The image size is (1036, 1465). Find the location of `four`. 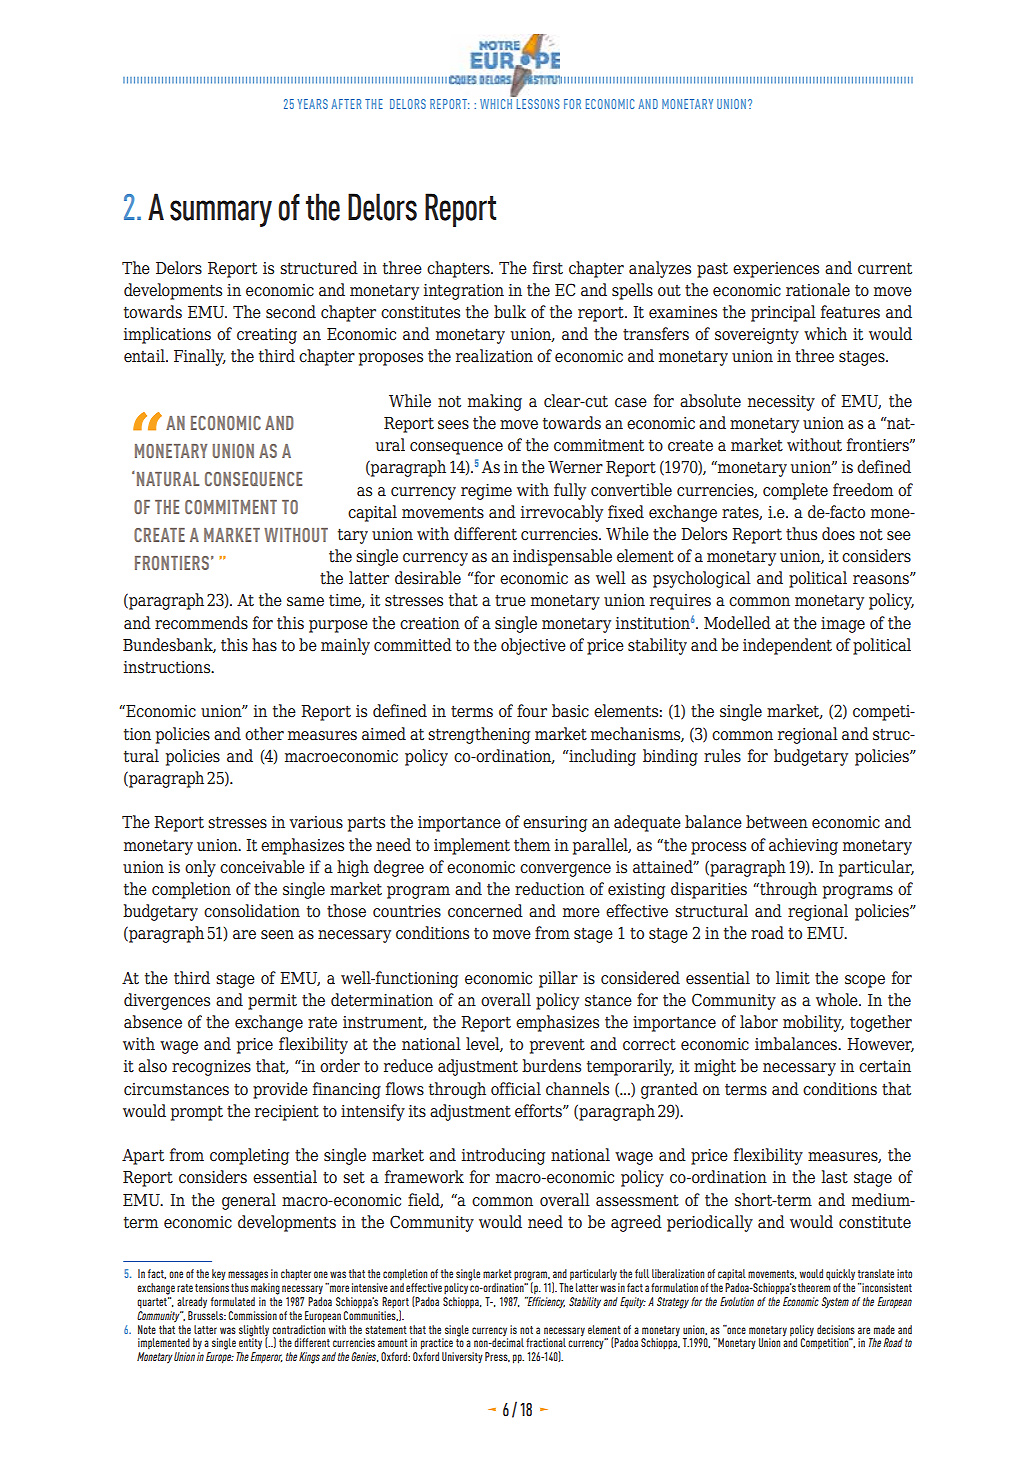

four is located at coordinates (532, 711).
